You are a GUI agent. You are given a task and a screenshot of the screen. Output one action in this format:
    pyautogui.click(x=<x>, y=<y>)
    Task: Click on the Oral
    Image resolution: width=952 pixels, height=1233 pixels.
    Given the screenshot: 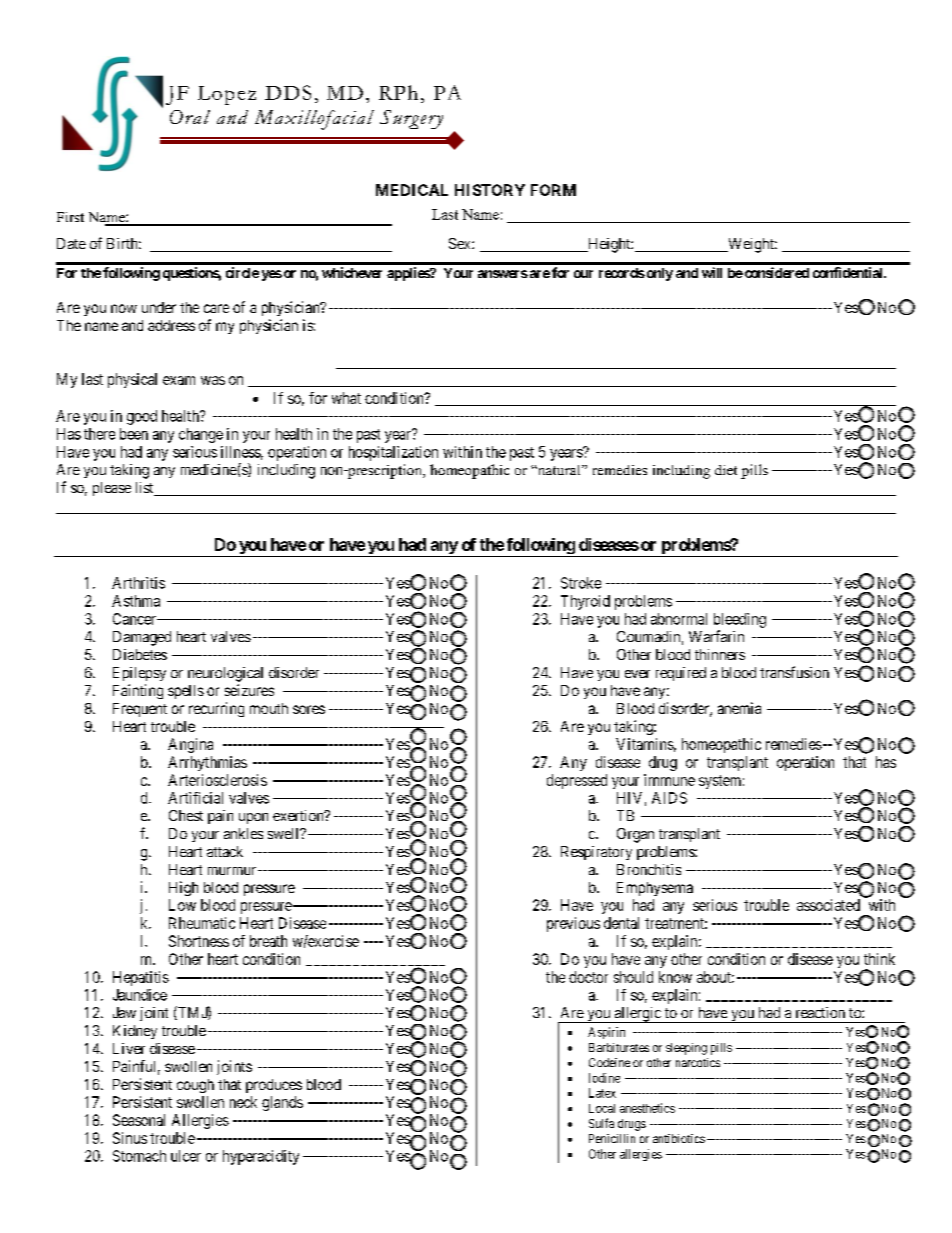 What is the action you would take?
    pyautogui.click(x=190, y=117)
